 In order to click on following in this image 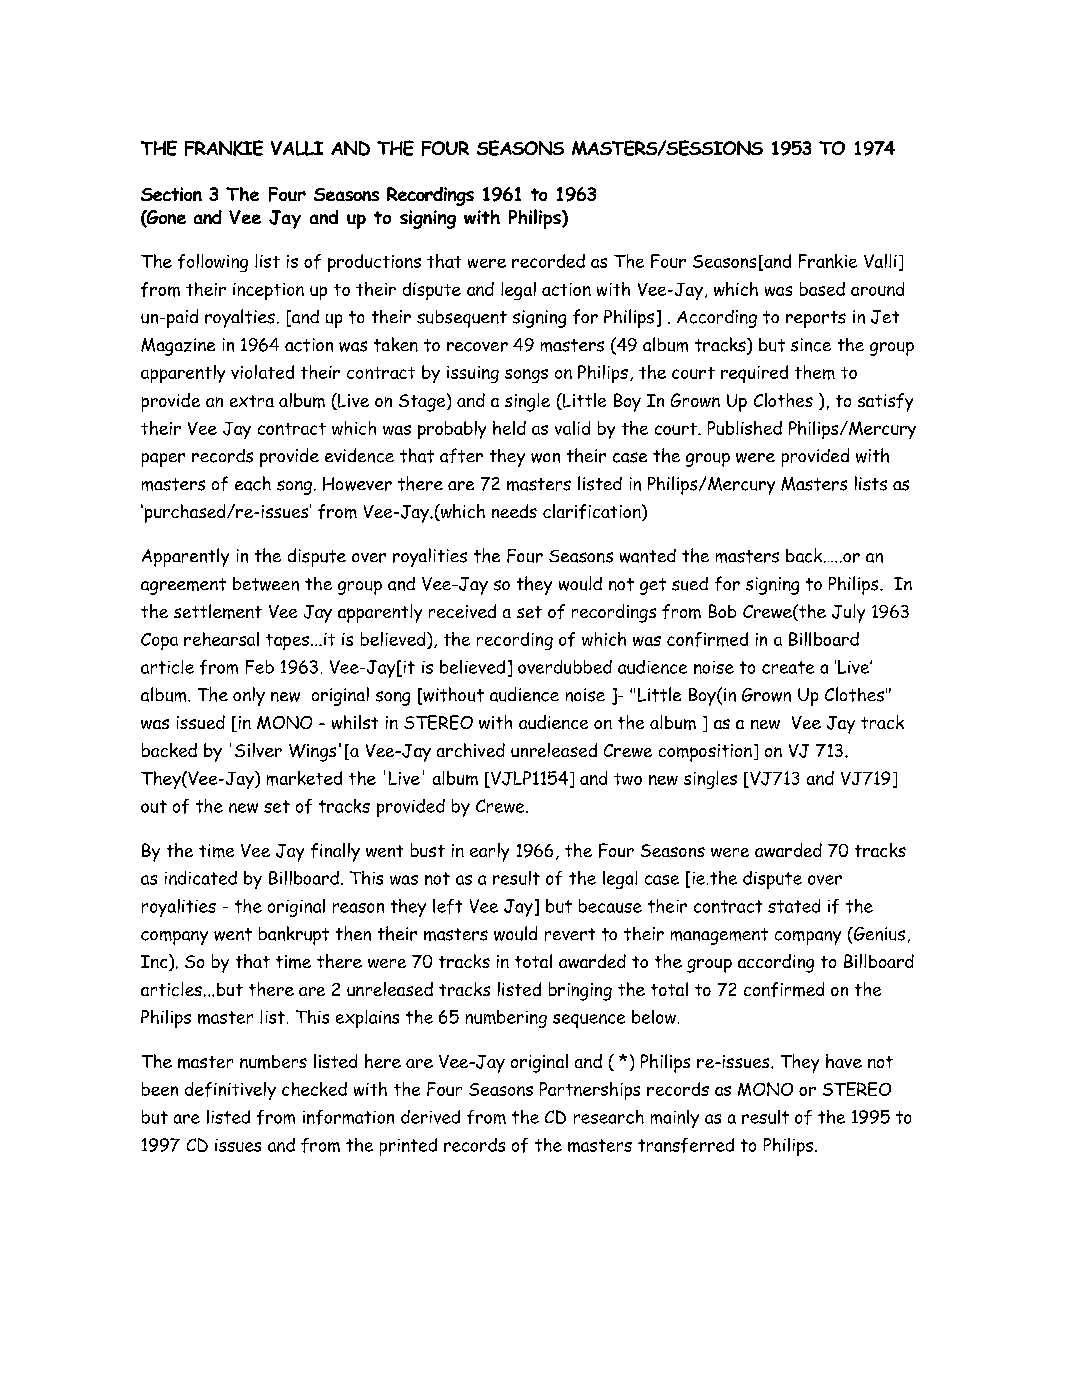, I will do `click(213, 263)`.
